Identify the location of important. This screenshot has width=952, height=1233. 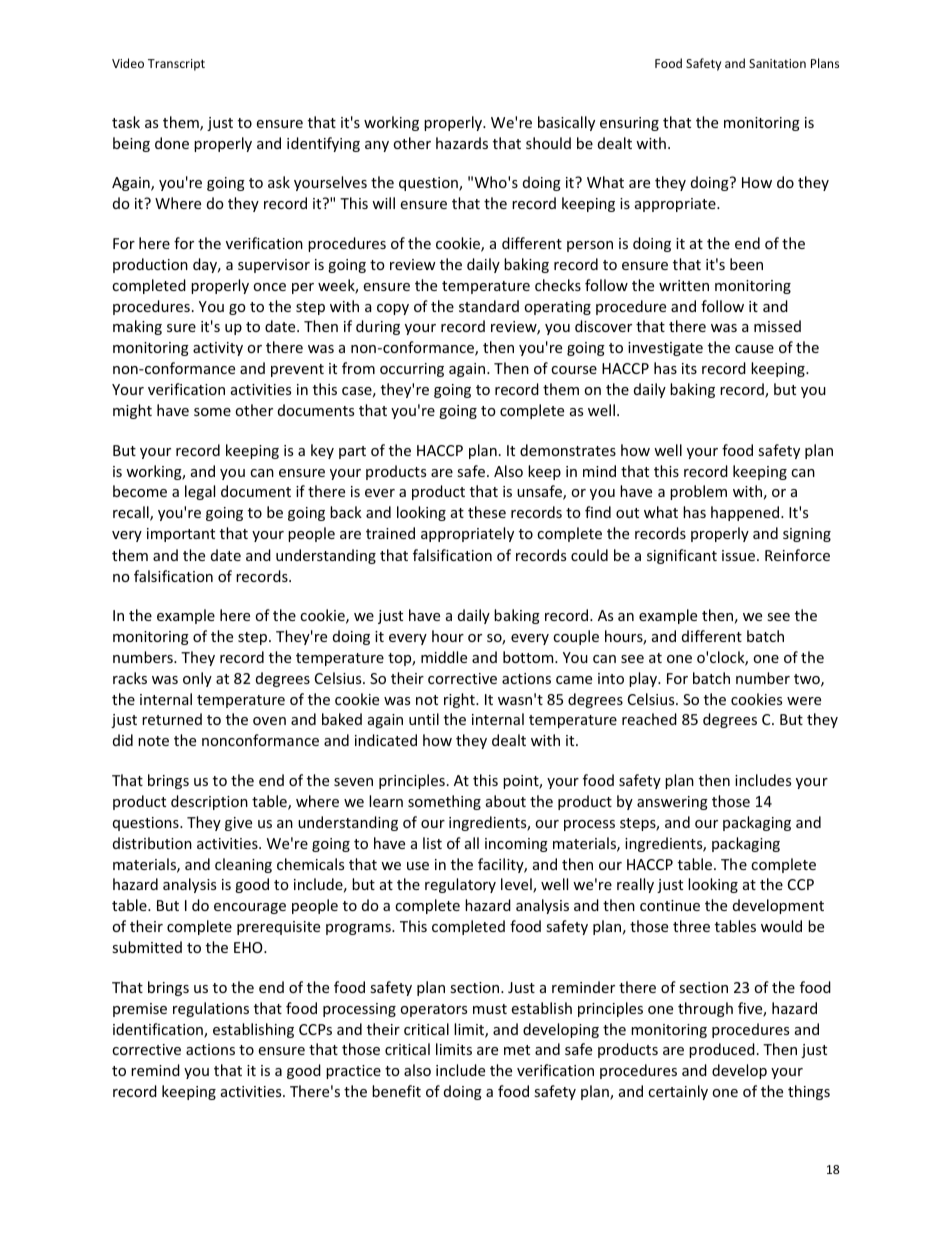
(181, 535).
